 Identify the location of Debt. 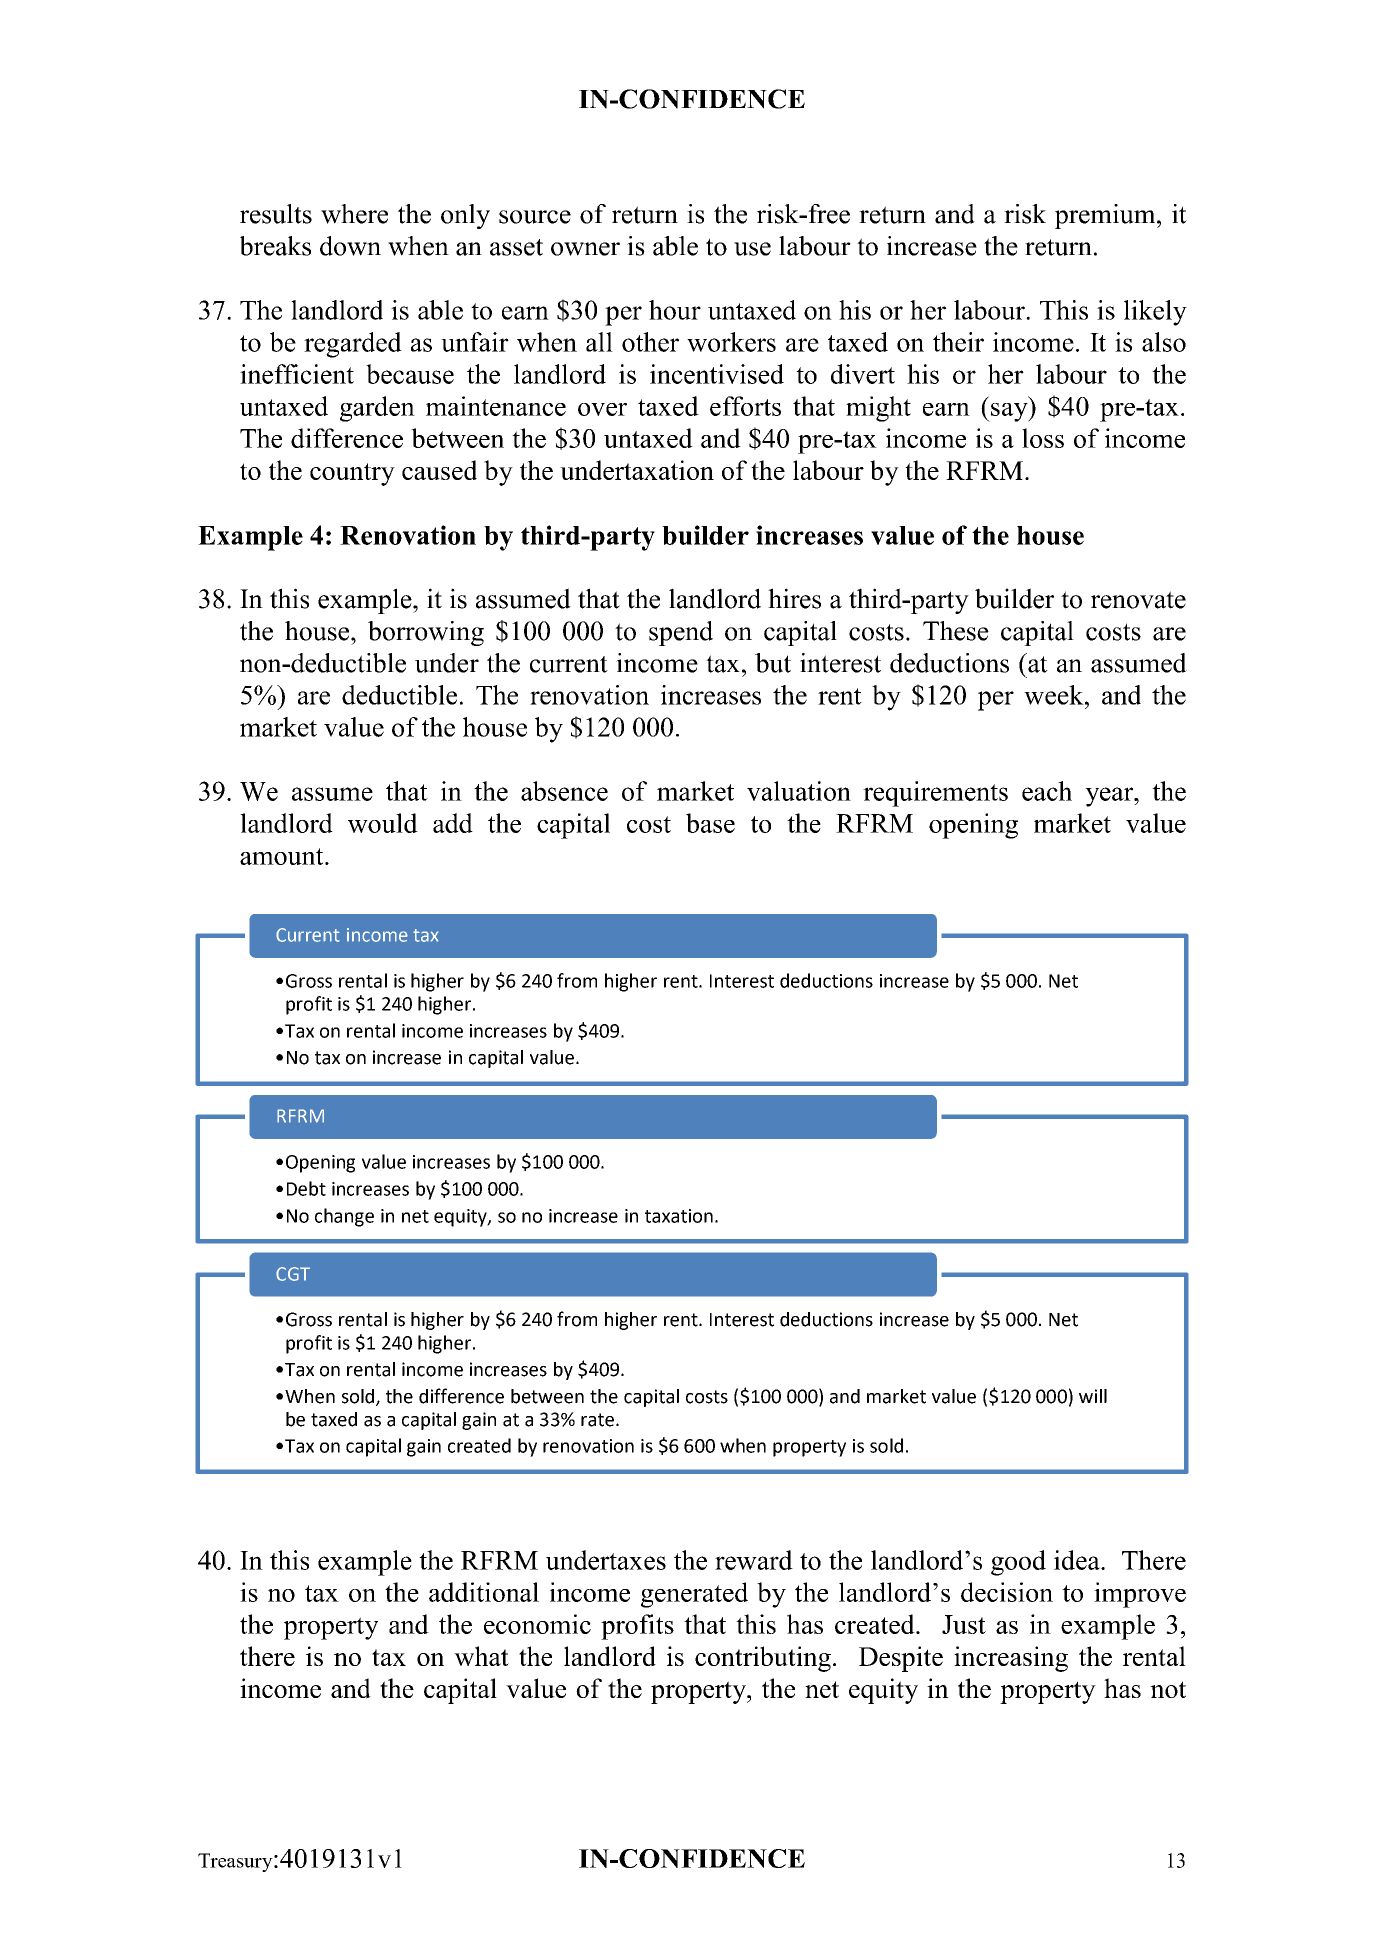
(306, 1188).
